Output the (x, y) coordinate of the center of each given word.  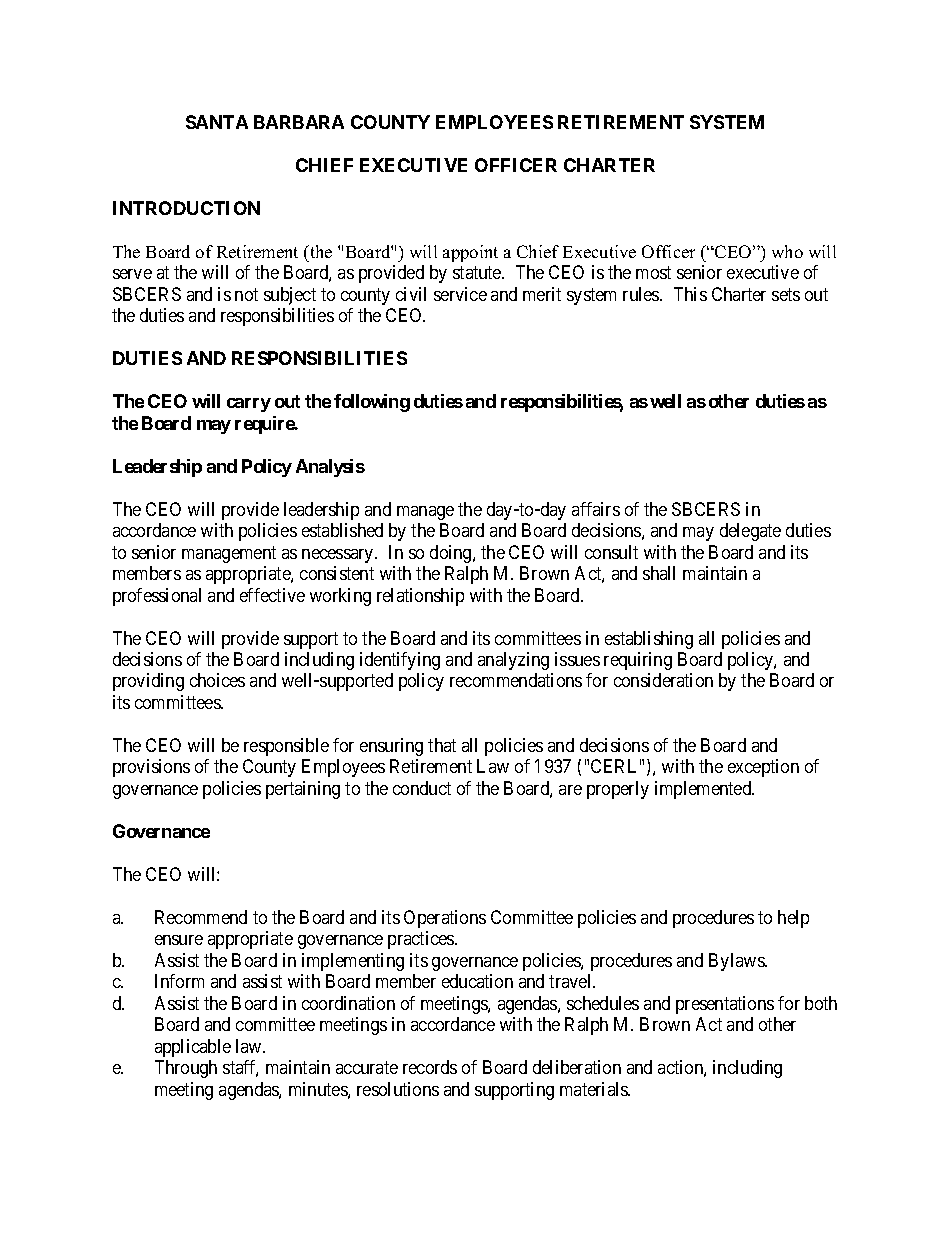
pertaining (303, 790)
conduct (422, 788)
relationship (420, 597)
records (430, 1067)
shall (659, 573)
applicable (193, 1048)
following (372, 403)
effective (272, 595)
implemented (704, 790)
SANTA (217, 122)
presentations (725, 1005)
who (787, 251)
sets (786, 294)
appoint (470, 253)
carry (249, 405)
